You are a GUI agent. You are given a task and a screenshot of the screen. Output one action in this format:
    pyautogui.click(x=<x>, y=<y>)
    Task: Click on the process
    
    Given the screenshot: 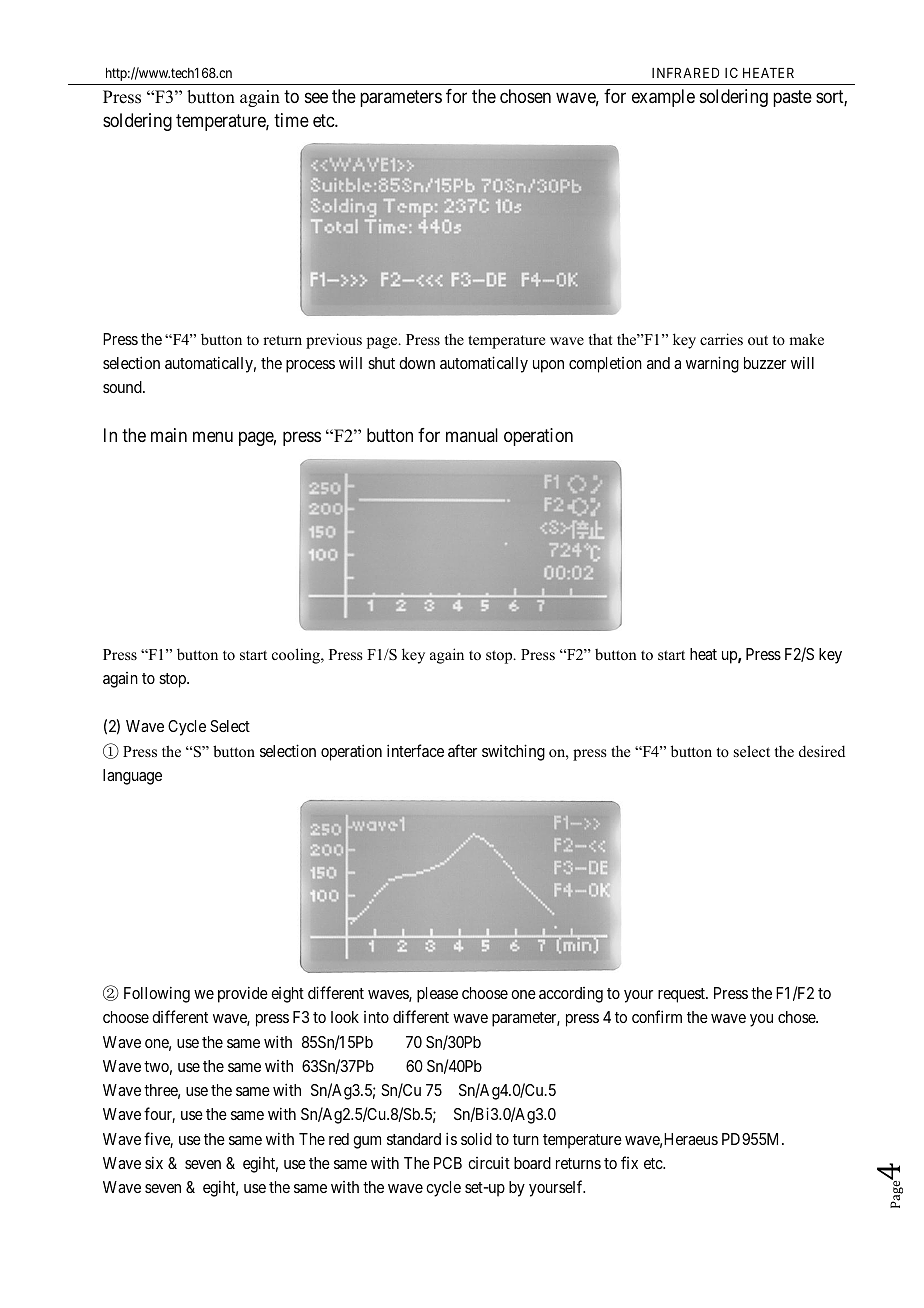 What is the action you would take?
    pyautogui.click(x=310, y=366)
